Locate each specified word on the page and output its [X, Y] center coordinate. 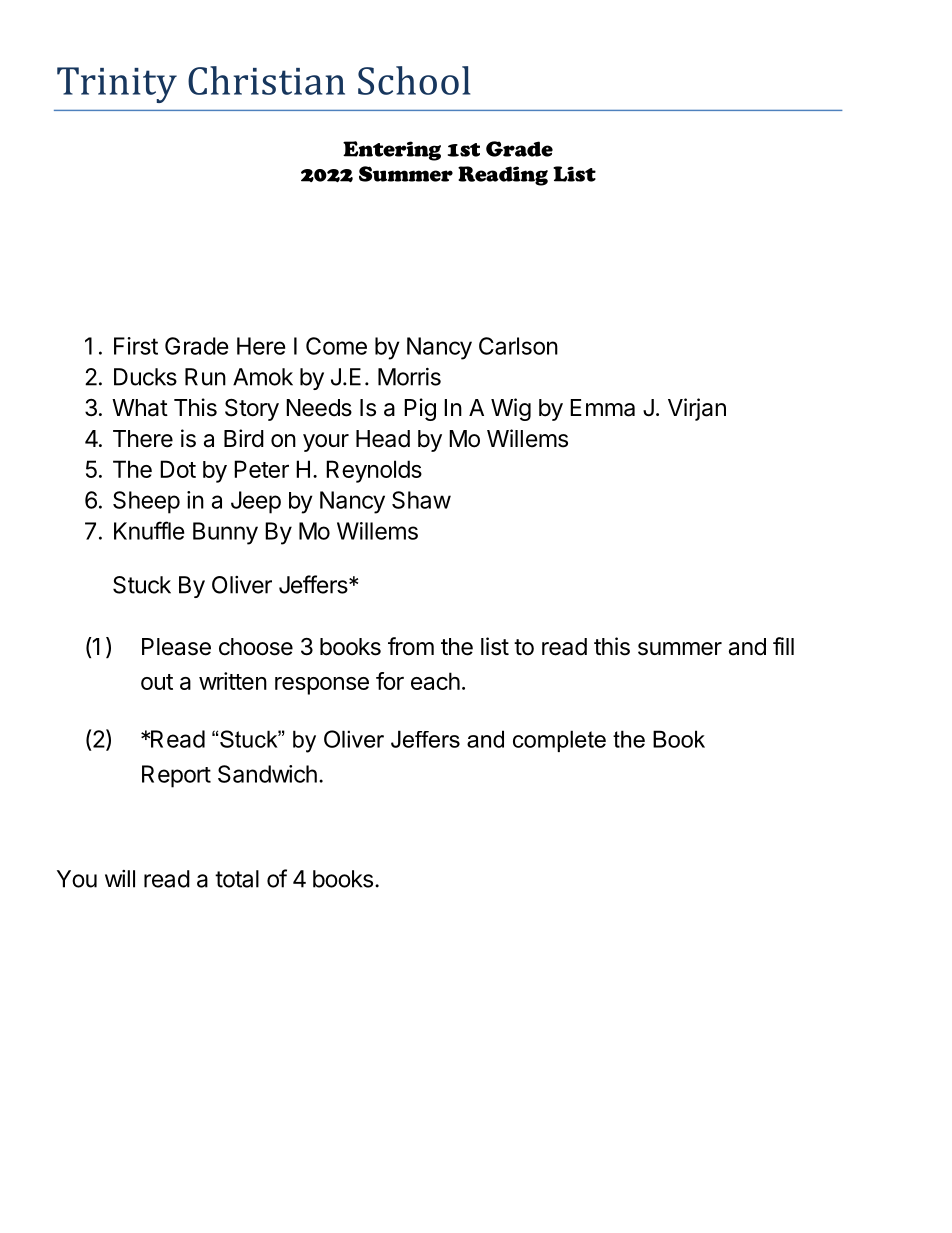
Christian [266, 80]
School [414, 80]
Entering [392, 151]
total [237, 879]
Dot [178, 469]
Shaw [421, 500]
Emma [602, 408]
